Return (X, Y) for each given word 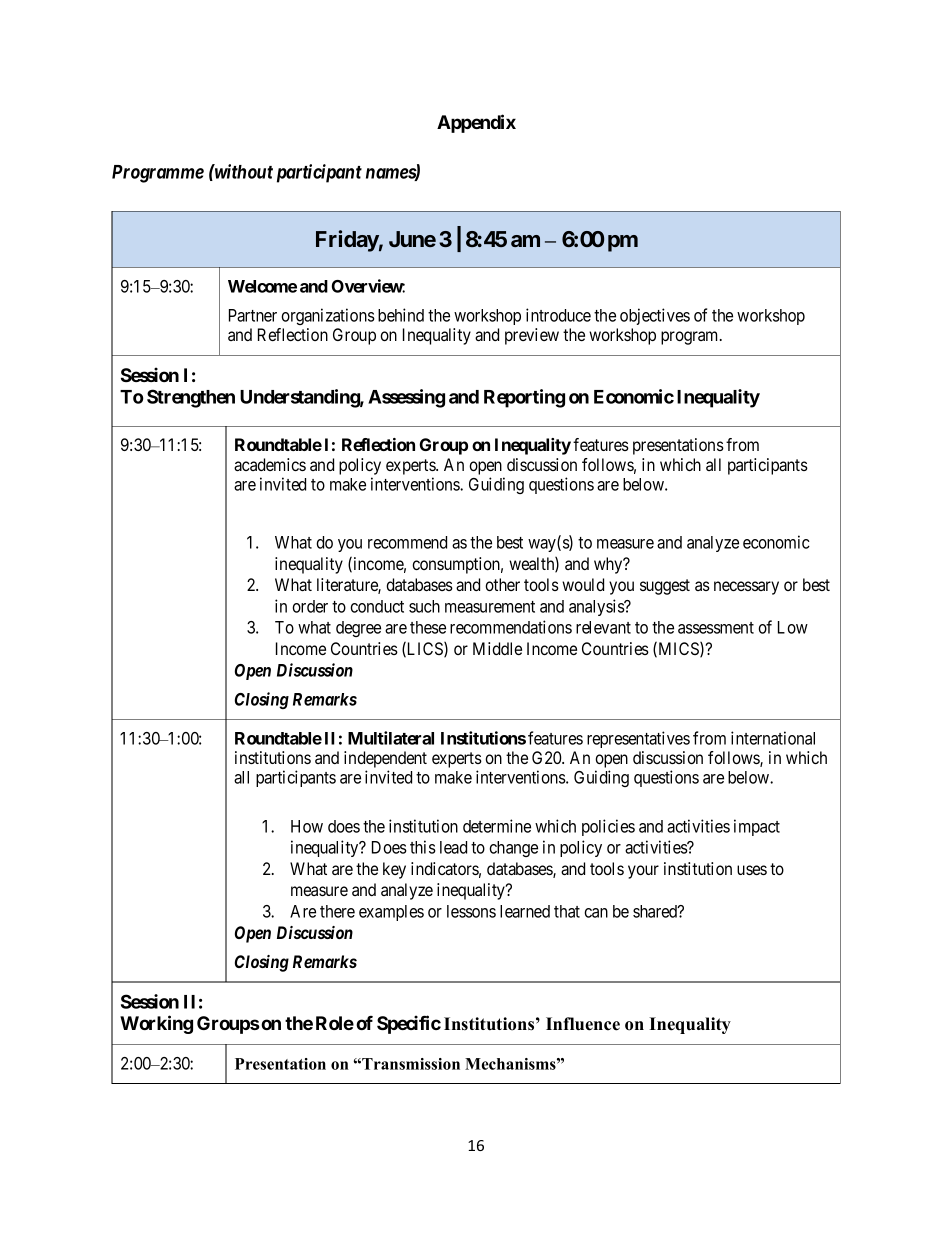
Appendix (476, 123)
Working (156, 1024)
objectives (655, 316)
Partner (253, 315)
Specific (409, 1024)
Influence (583, 1024)
